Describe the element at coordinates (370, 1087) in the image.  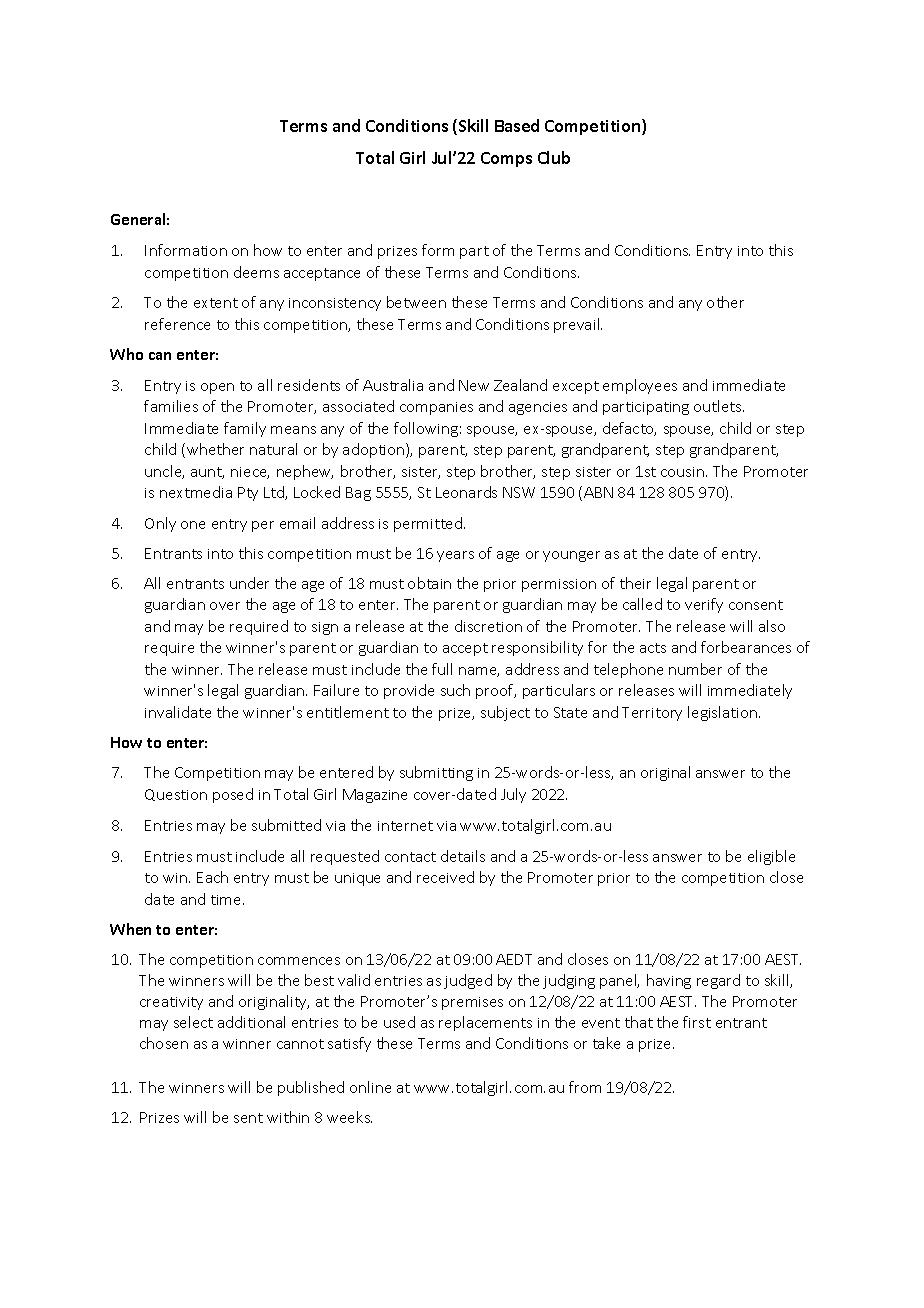
I see `online` at that location.
